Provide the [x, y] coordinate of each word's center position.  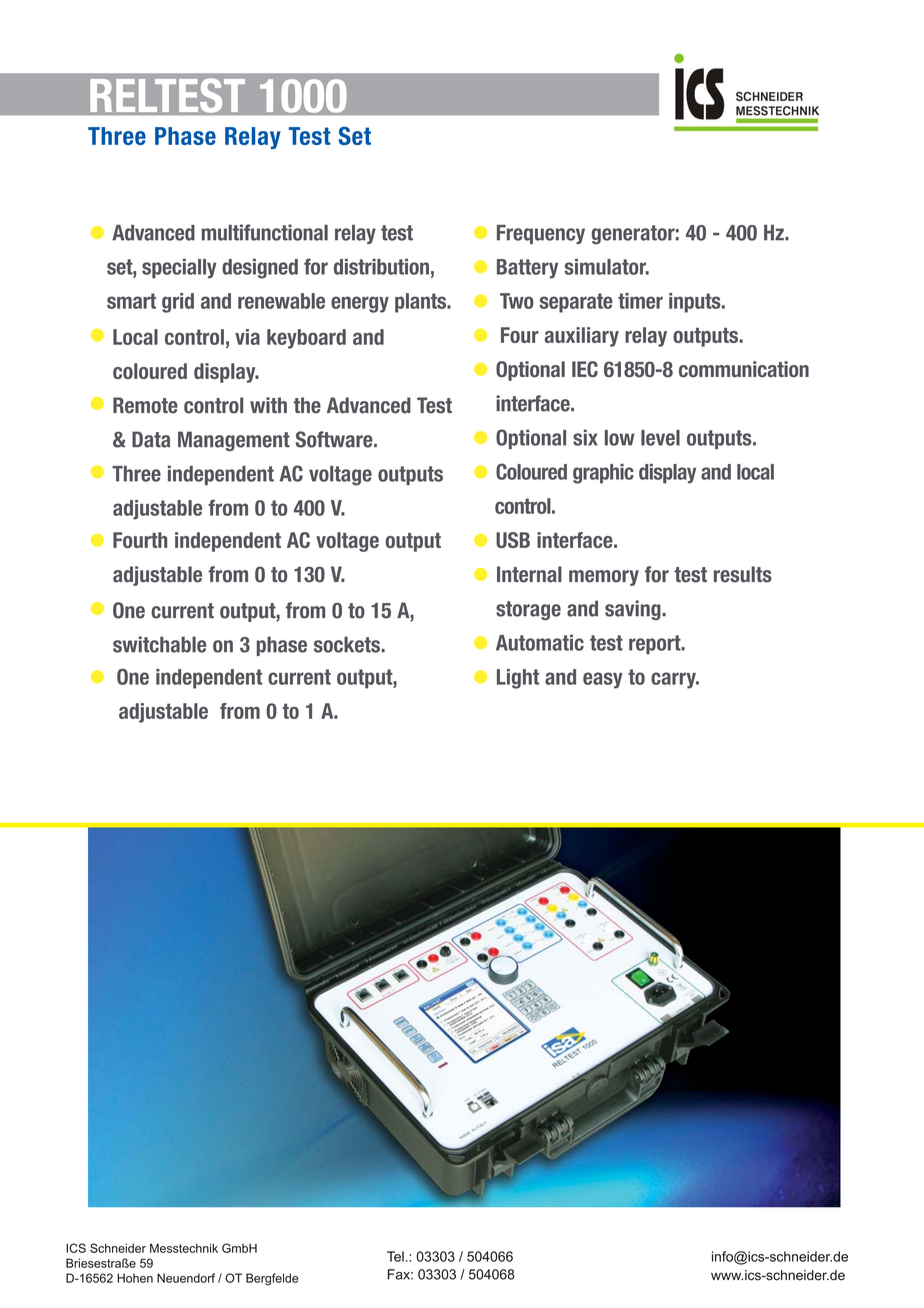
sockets [348, 644]
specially [179, 268]
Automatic [540, 643]
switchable [159, 644]
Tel [395, 1256]
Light [518, 679]
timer [640, 301]
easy [603, 680]
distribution [381, 267]
